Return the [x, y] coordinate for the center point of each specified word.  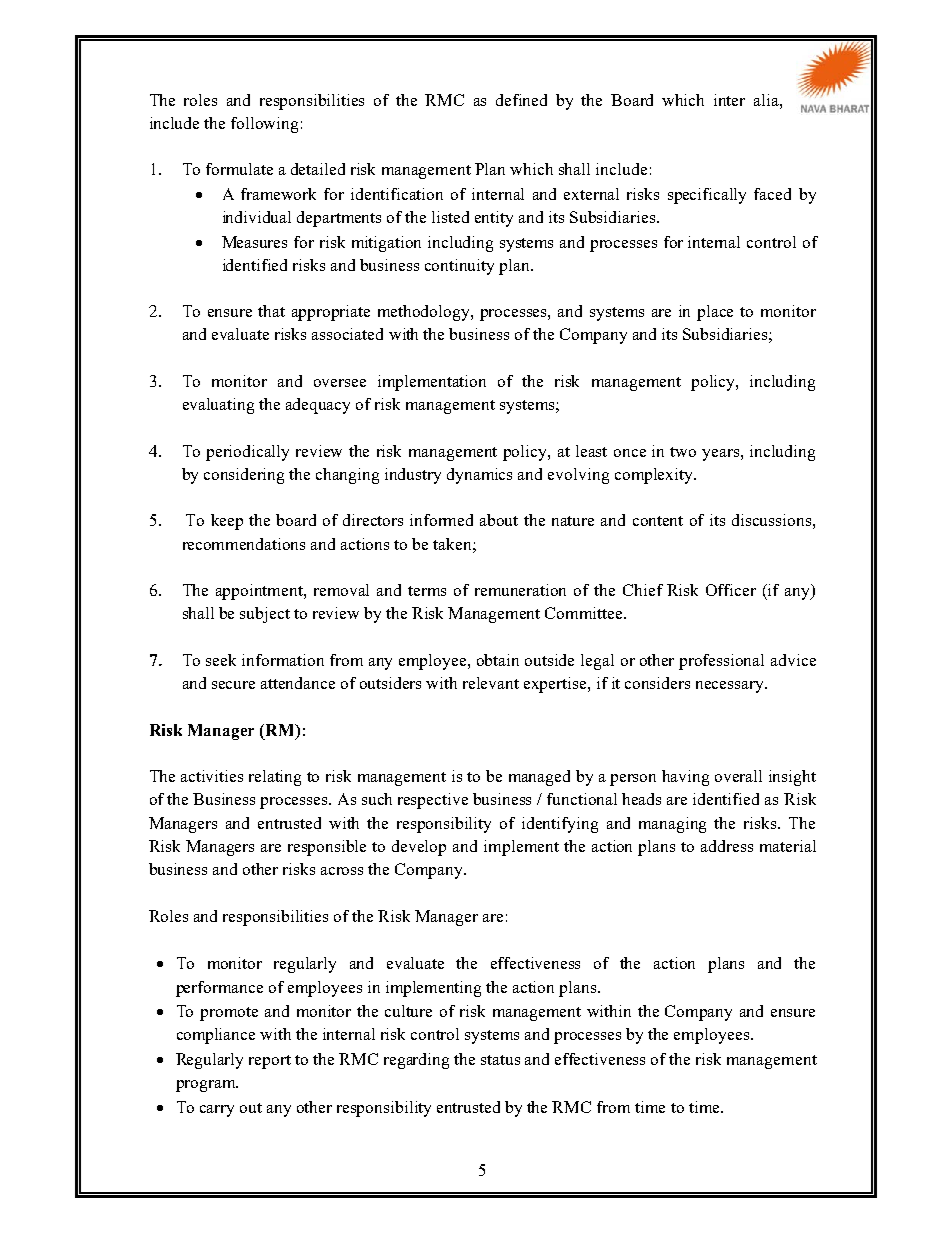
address [727, 846]
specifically [707, 196]
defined [521, 100]
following [264, 125]
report [270, 1062]
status [500, 1060]
